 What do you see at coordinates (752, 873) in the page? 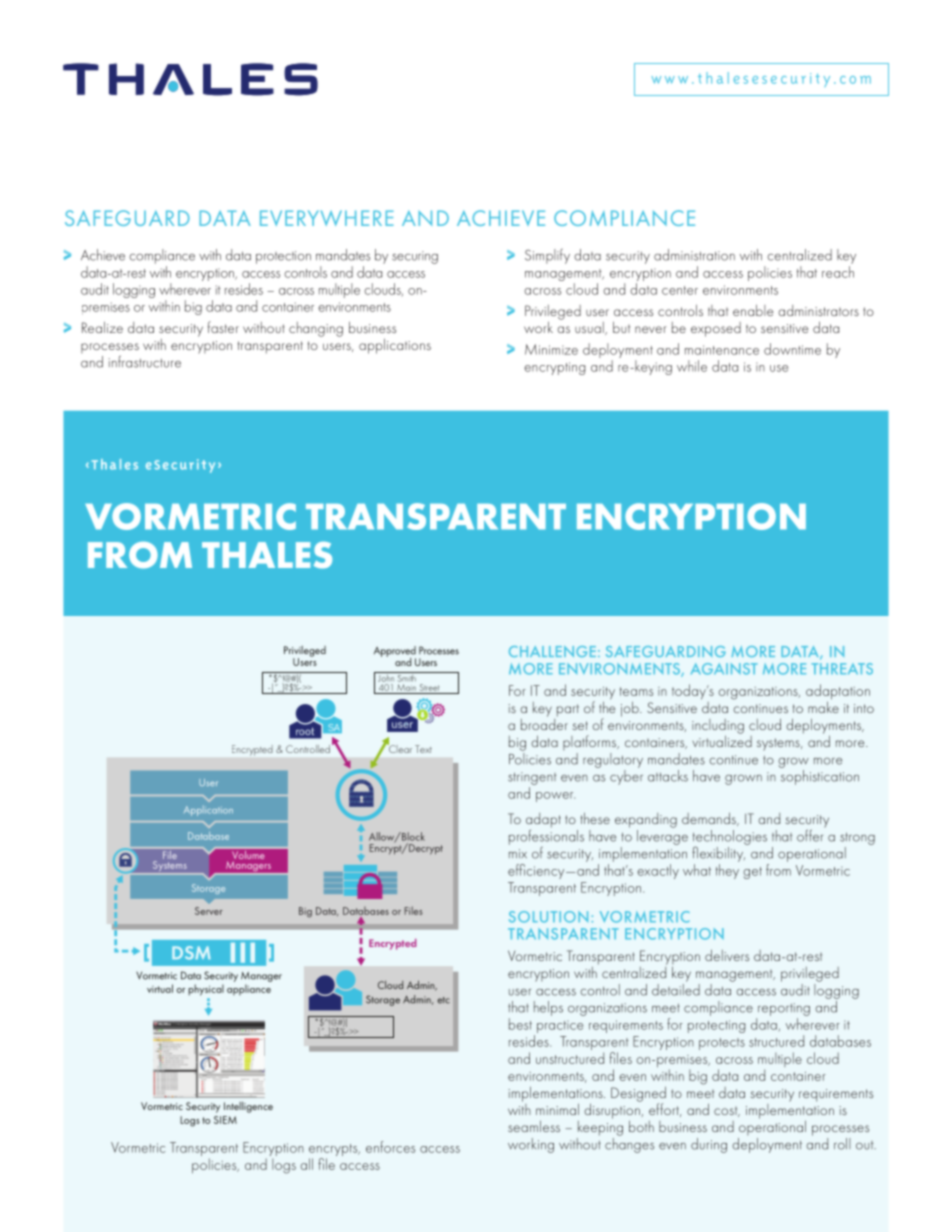
I see `get` at bounding box center [752, 873].
